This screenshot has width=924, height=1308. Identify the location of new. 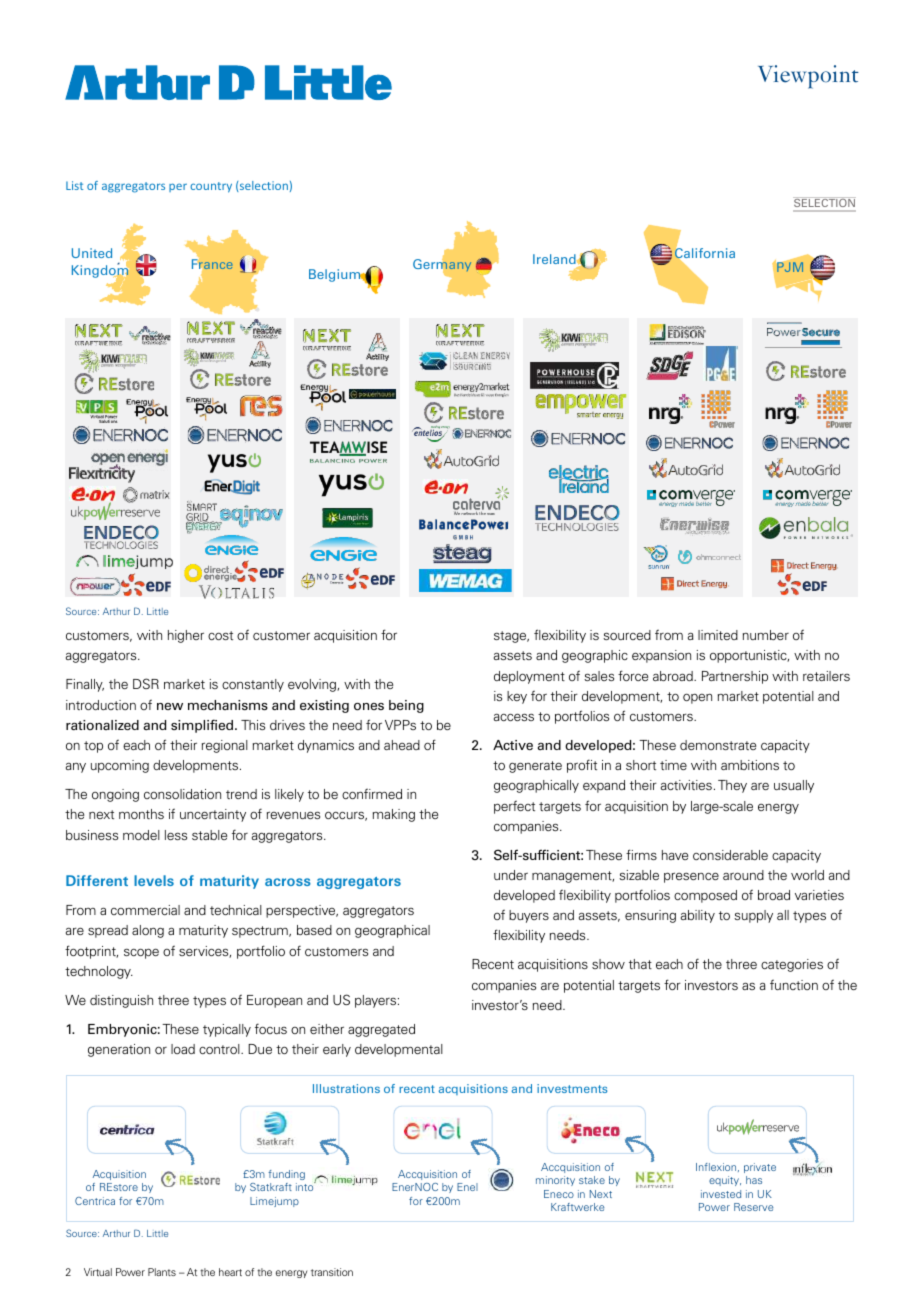
(170, 706).
